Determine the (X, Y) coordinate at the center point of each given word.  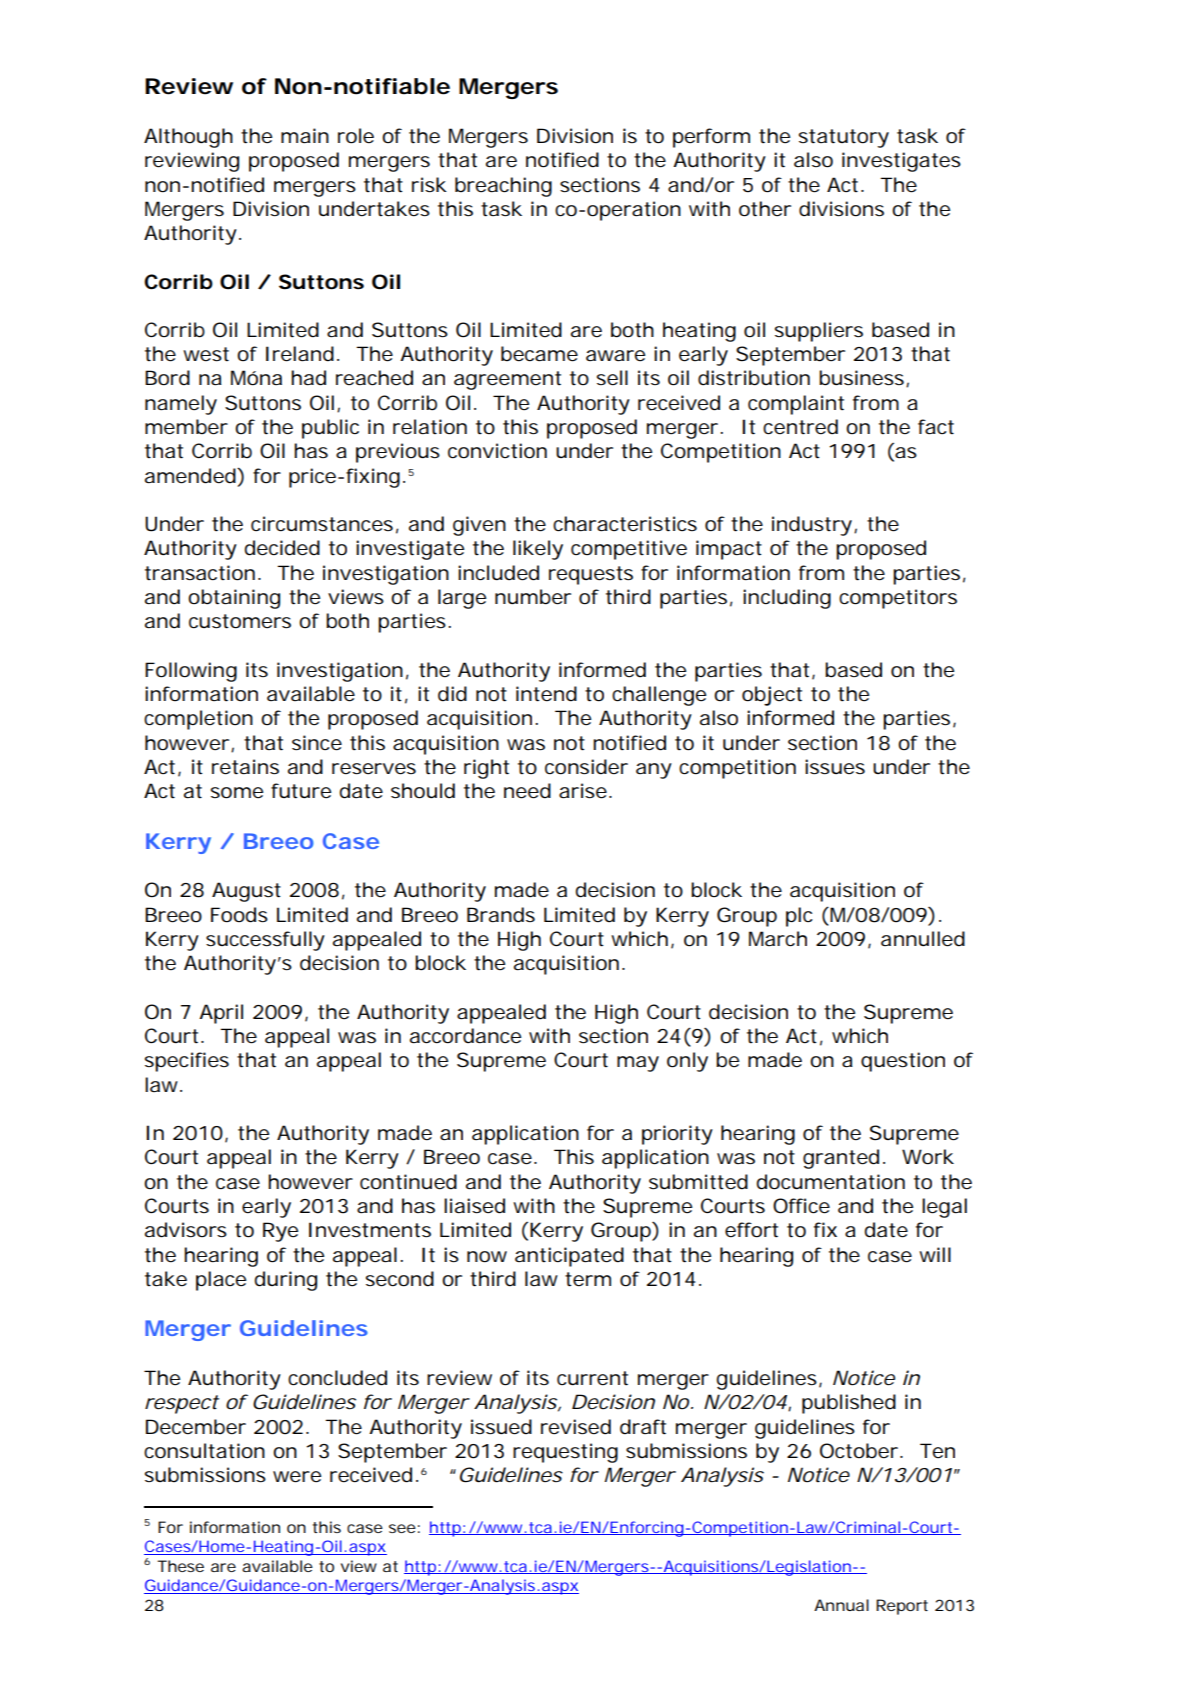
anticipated (569, 1257)
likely (538, 550)
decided (282, 548)
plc (799, 917)
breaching (503, 187)
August (246, 892)
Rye (280, 1232)
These (180, 1566)
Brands (501, 915)
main (305, 136)
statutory (844, 138)
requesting (565, 1453)
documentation (830, 1182)
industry (812, 526)
